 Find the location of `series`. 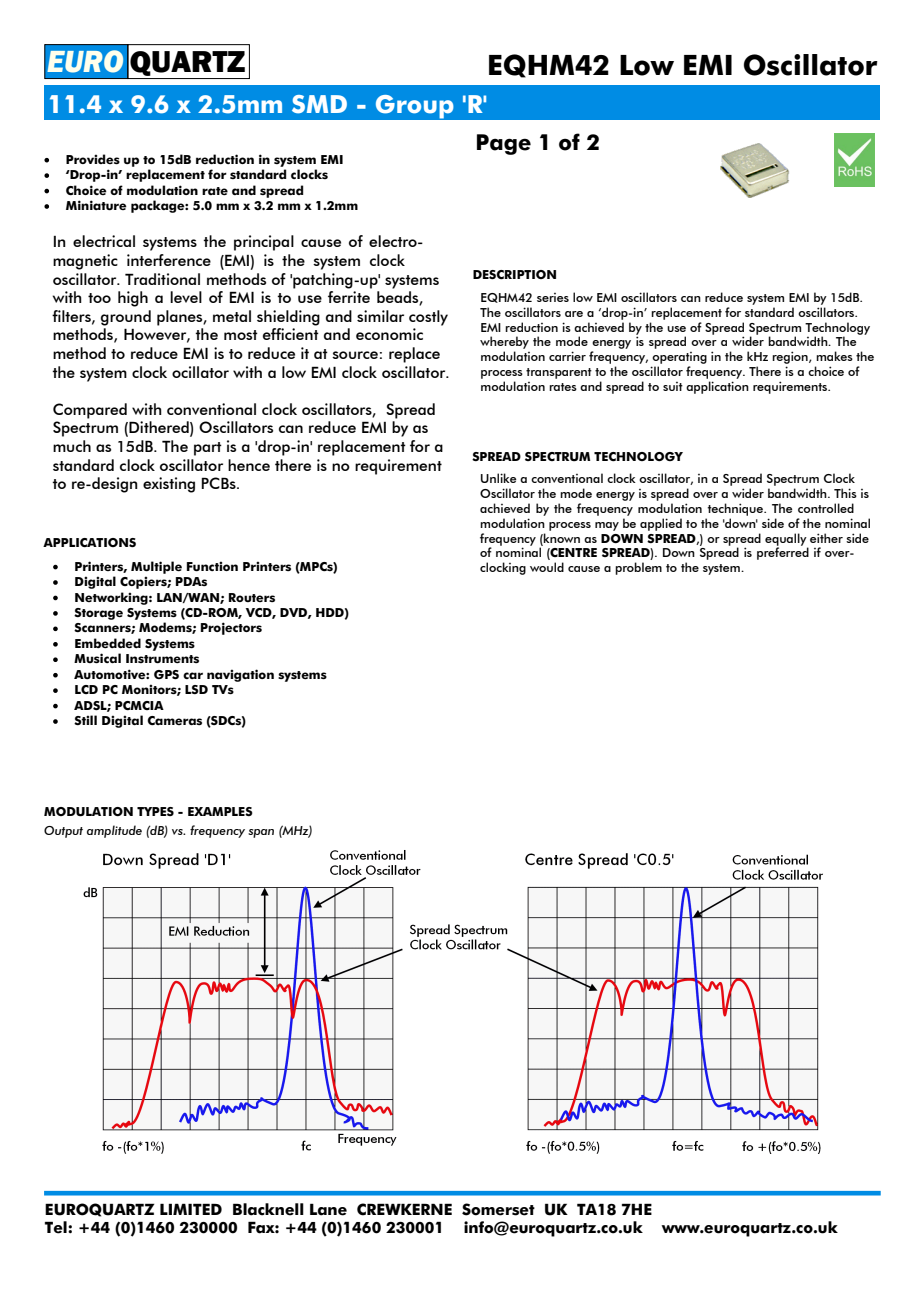

series is located at coordinates (553, 297).
